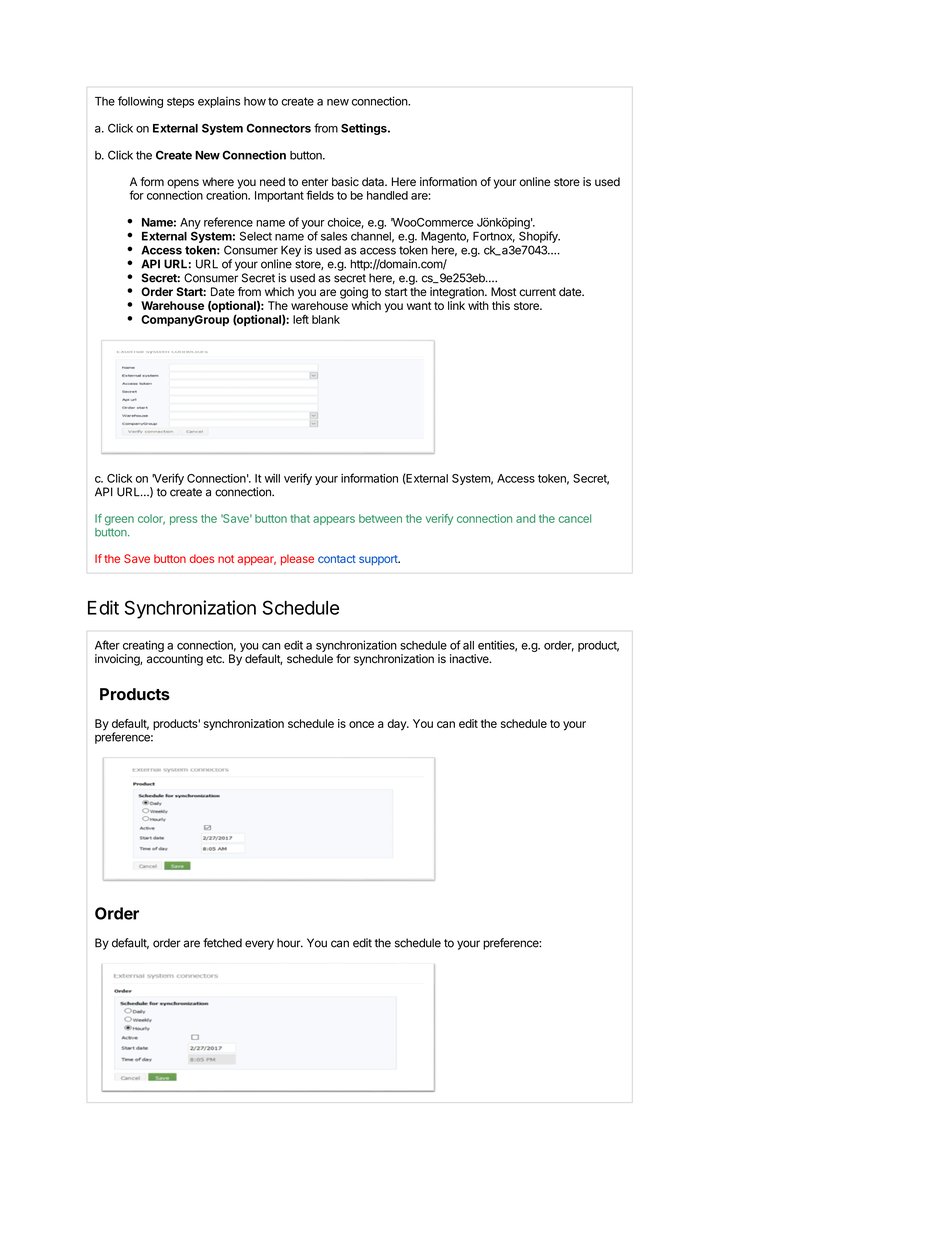  Describe the element at coordinates (222, 943) in the screenshot. I see `fetched` at that location.
